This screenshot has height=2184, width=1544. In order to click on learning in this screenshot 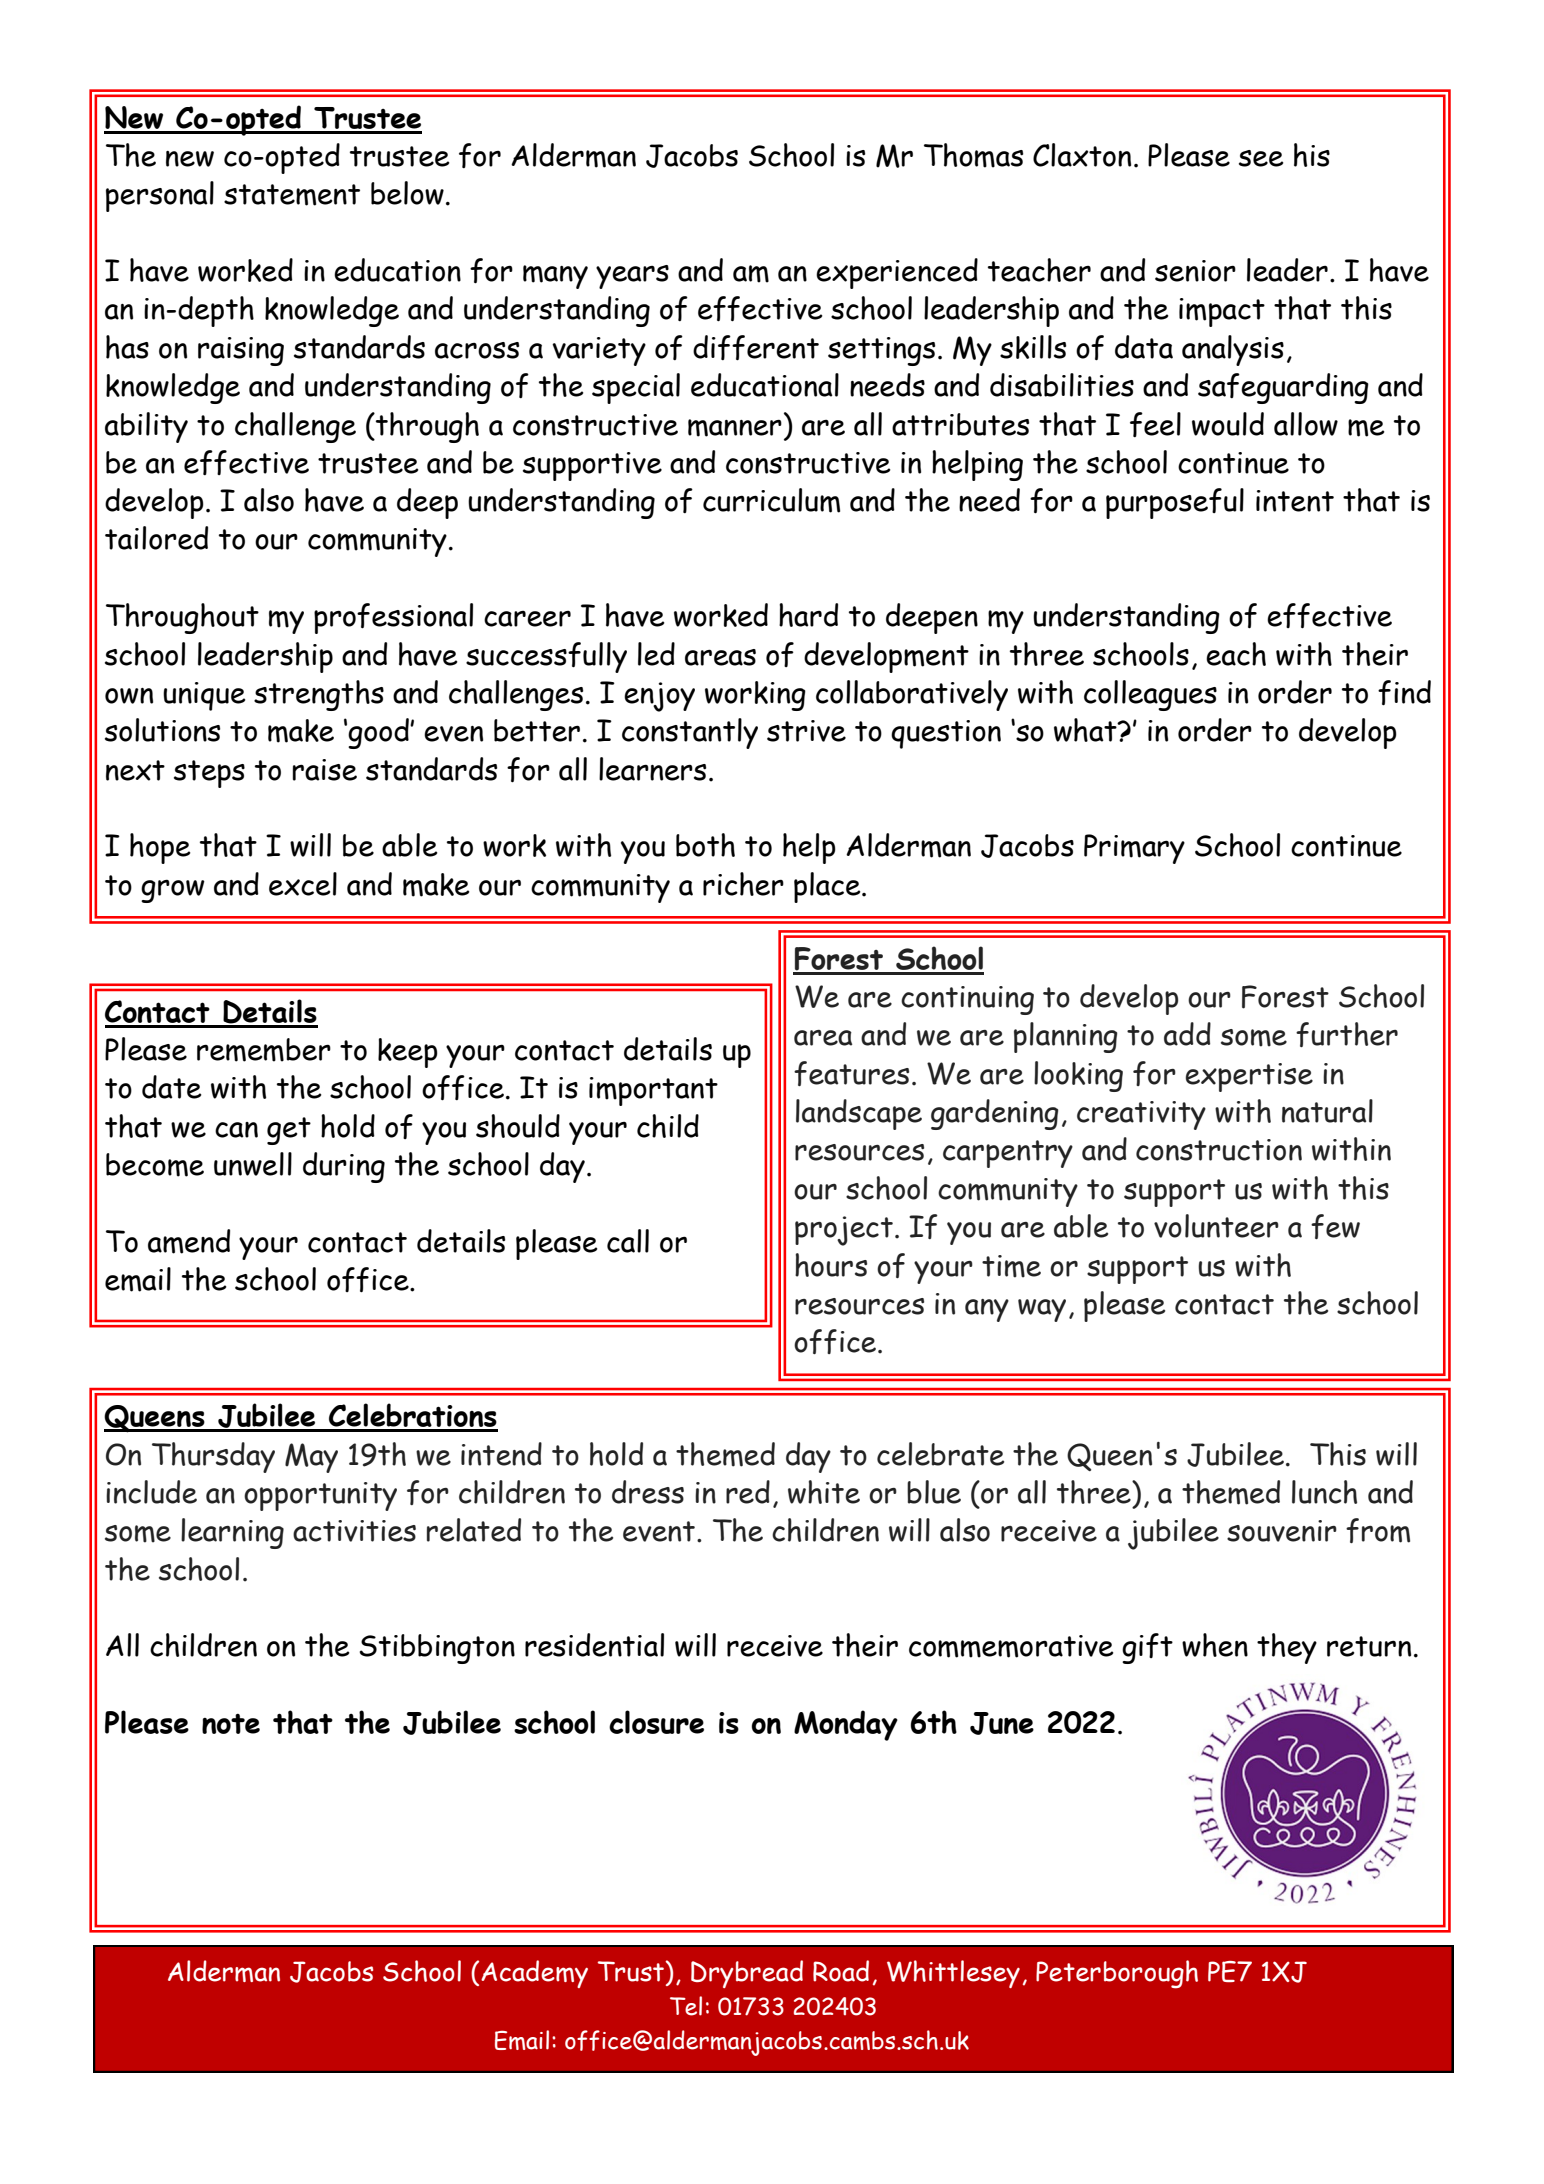, I will do `click(232, 1533)`.
